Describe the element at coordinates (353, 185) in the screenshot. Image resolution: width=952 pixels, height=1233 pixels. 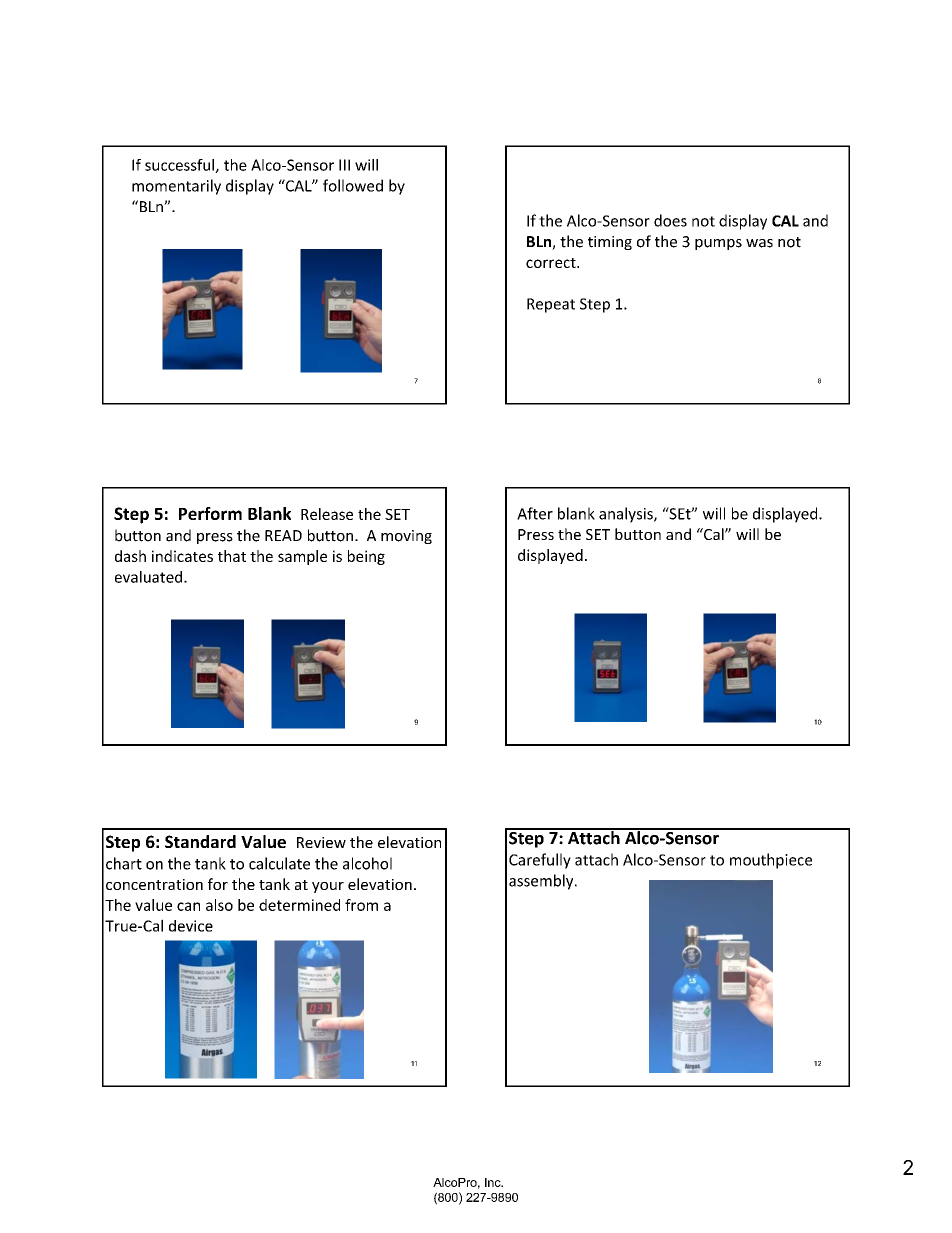
I see `followed` at that location.
